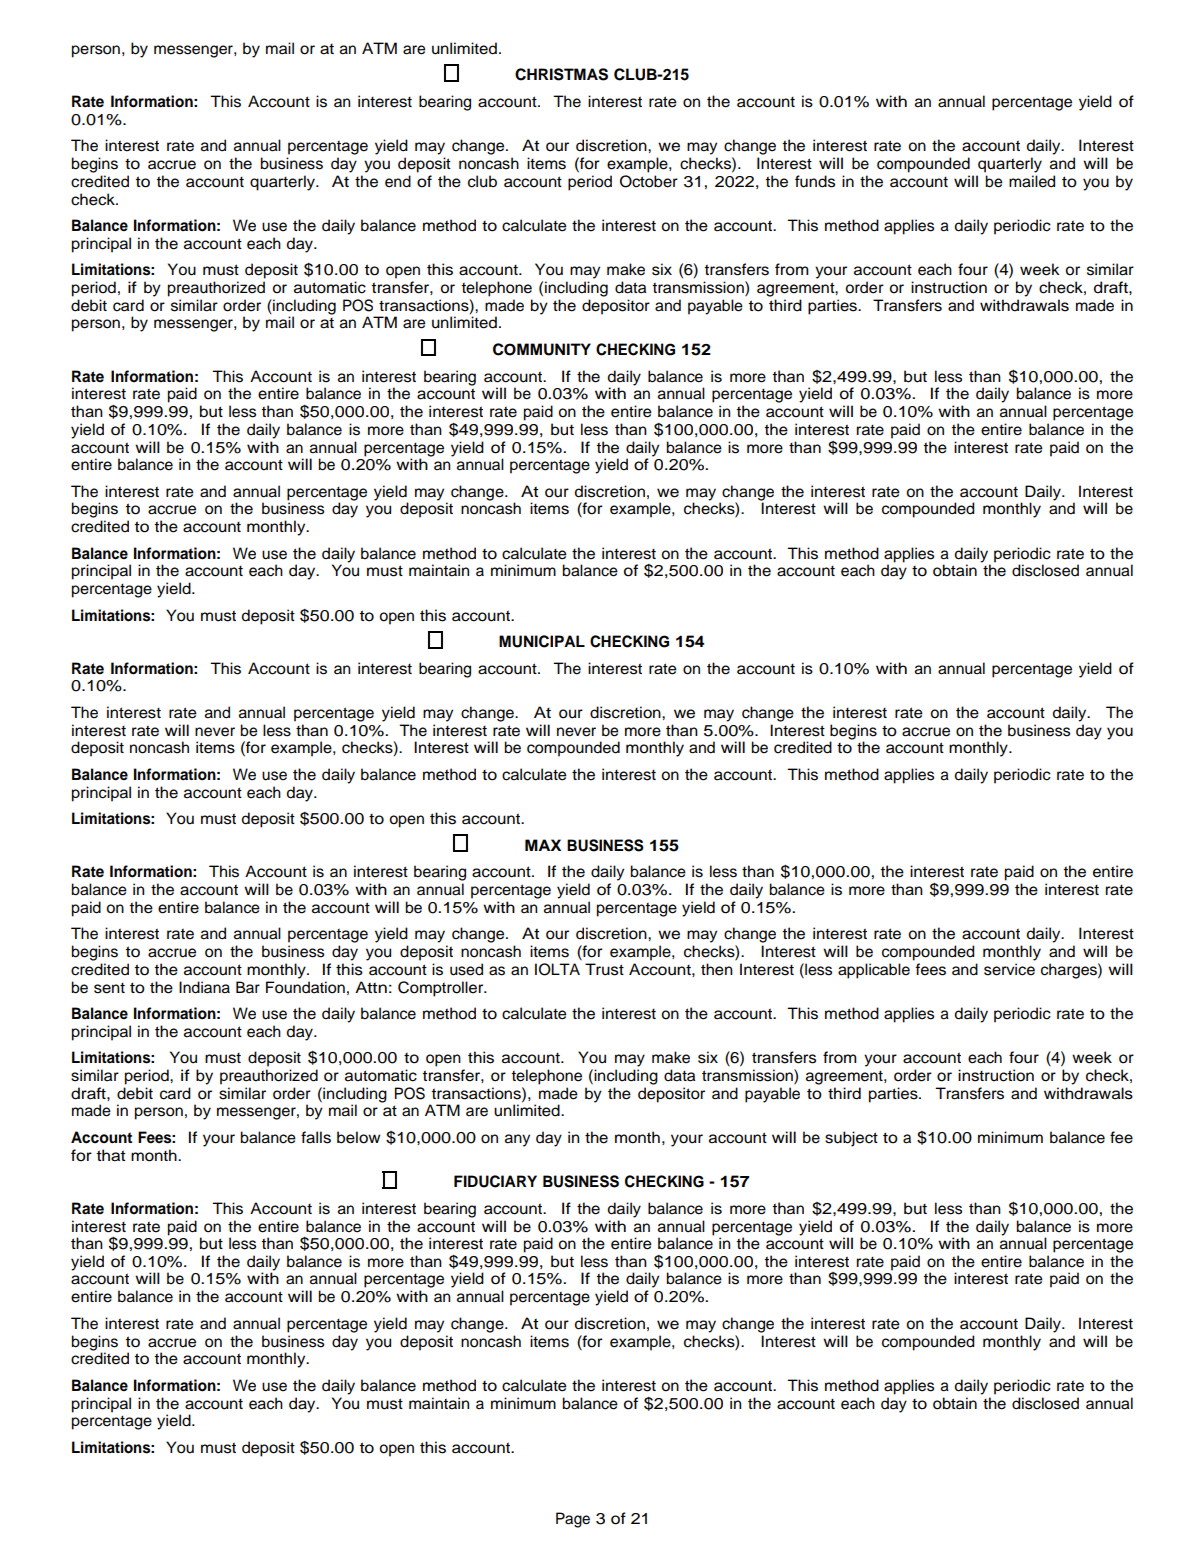 The height and width of the screenshot is (1558, 1204). What do you see at coordinates (851, 1139) in the screenshot?
I see `subject` at bounding box center [851, 1139].
